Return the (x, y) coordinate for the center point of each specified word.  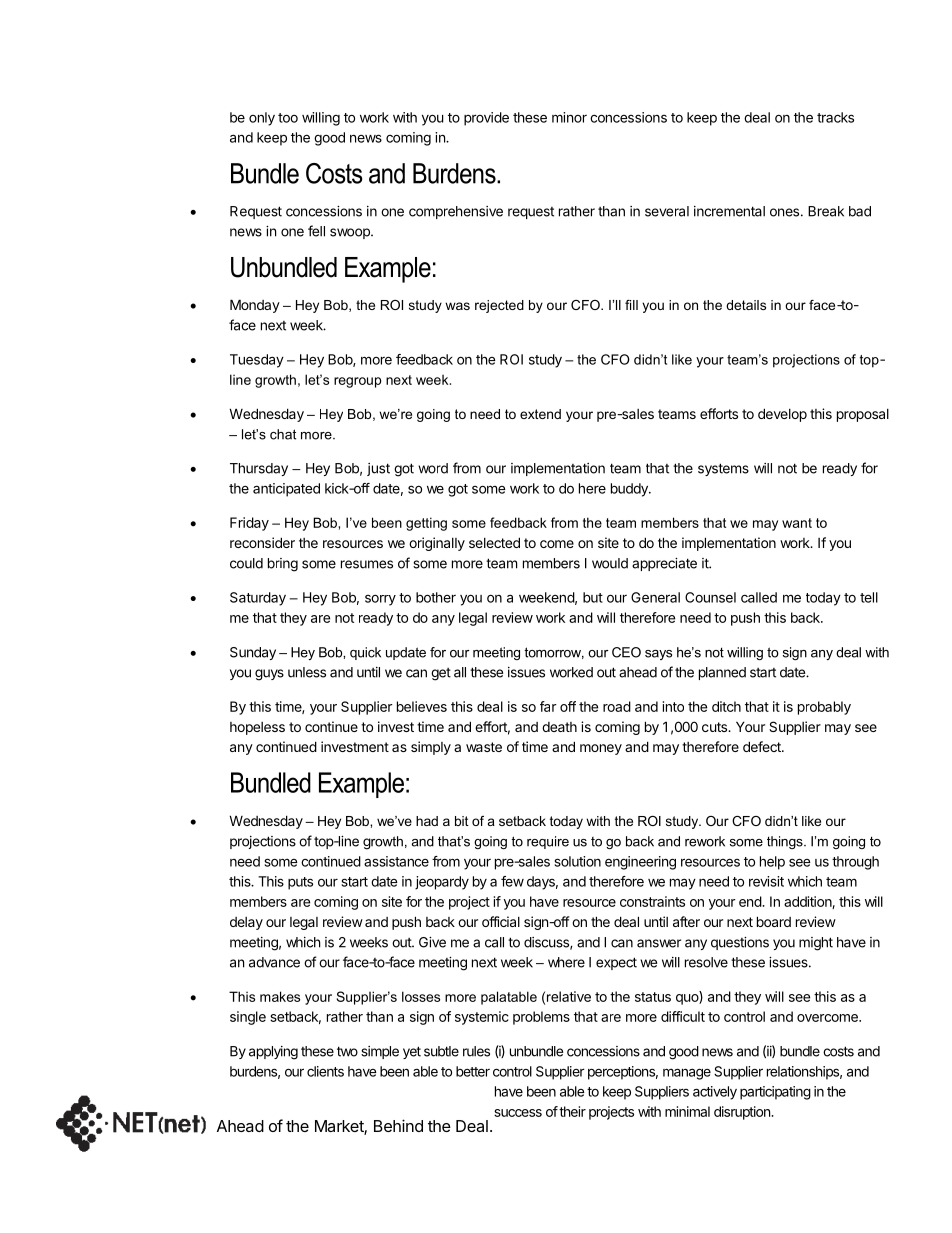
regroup (357, 382)
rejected (499, 306)
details (746, 305)
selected (494, 542)
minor (569, 117)
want (797, 523)
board (774, 921)
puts (300, 883)
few (512, 881)
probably (824, 708)
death (559, 727)
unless (307, 672)
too (288, 118)
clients (325, 1071)
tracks (835, 117)
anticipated (286, 490)
